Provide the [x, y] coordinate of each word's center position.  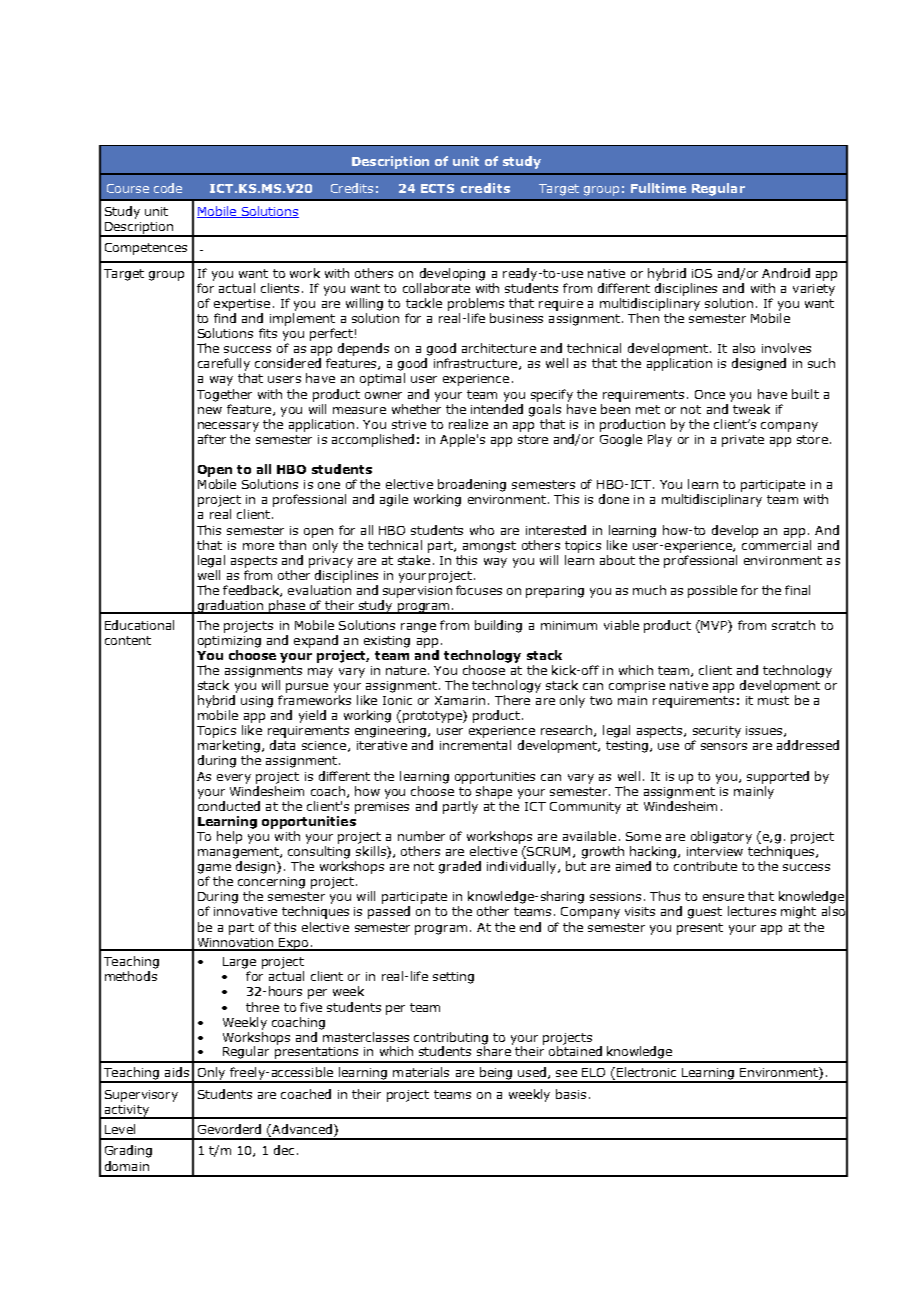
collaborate [436, 288]
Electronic [646, 1072]
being [496, 1074]
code [168, 188]
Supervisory [141, 1096]
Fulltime [658, 188]
